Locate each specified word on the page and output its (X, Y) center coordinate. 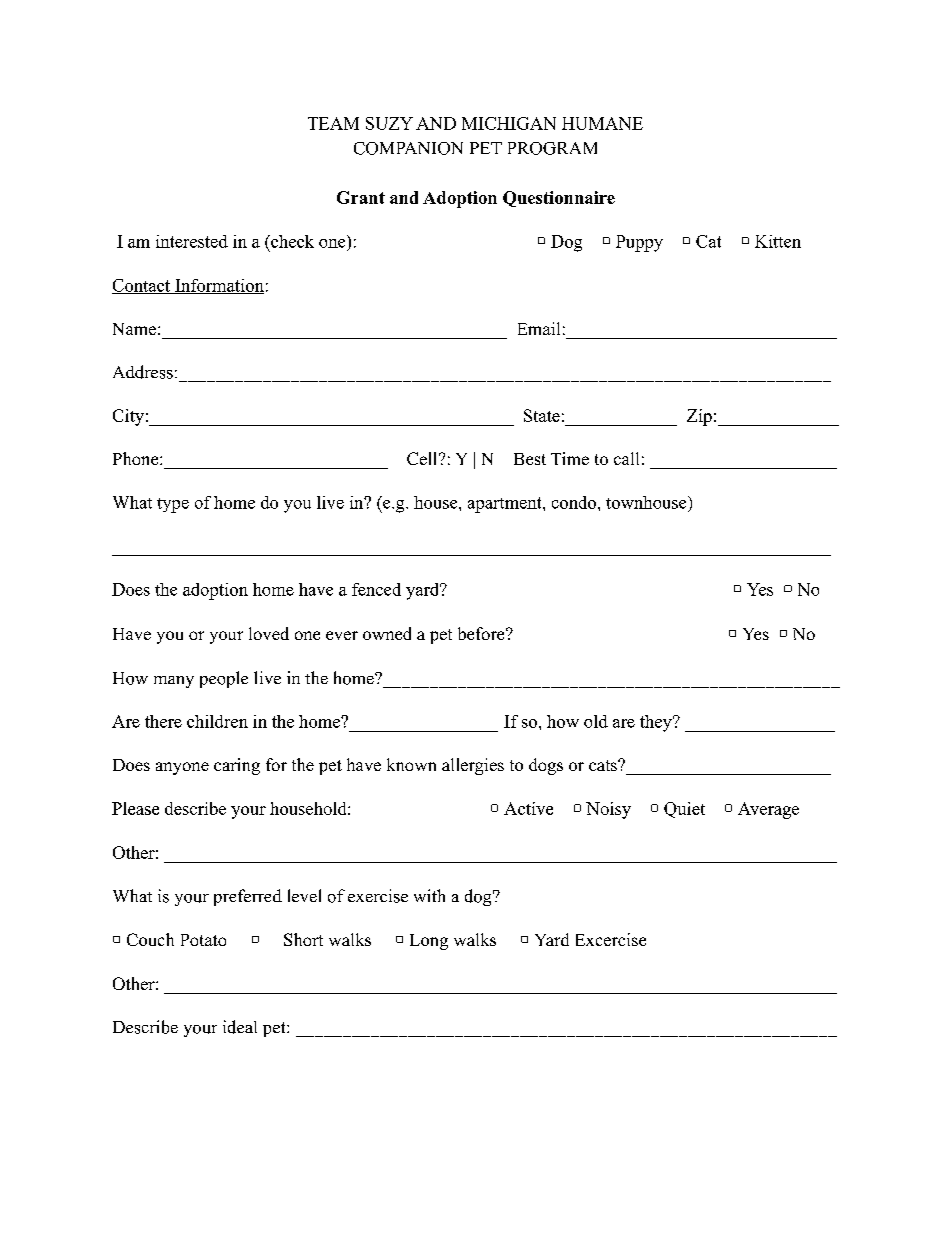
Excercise (611, 939)
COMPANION (408, 148)
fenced (376, 589)
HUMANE (602, 123)
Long (429, 942)
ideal (240, 1027)
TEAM (333, 123)
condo (574, 502)
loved (269, 633)
